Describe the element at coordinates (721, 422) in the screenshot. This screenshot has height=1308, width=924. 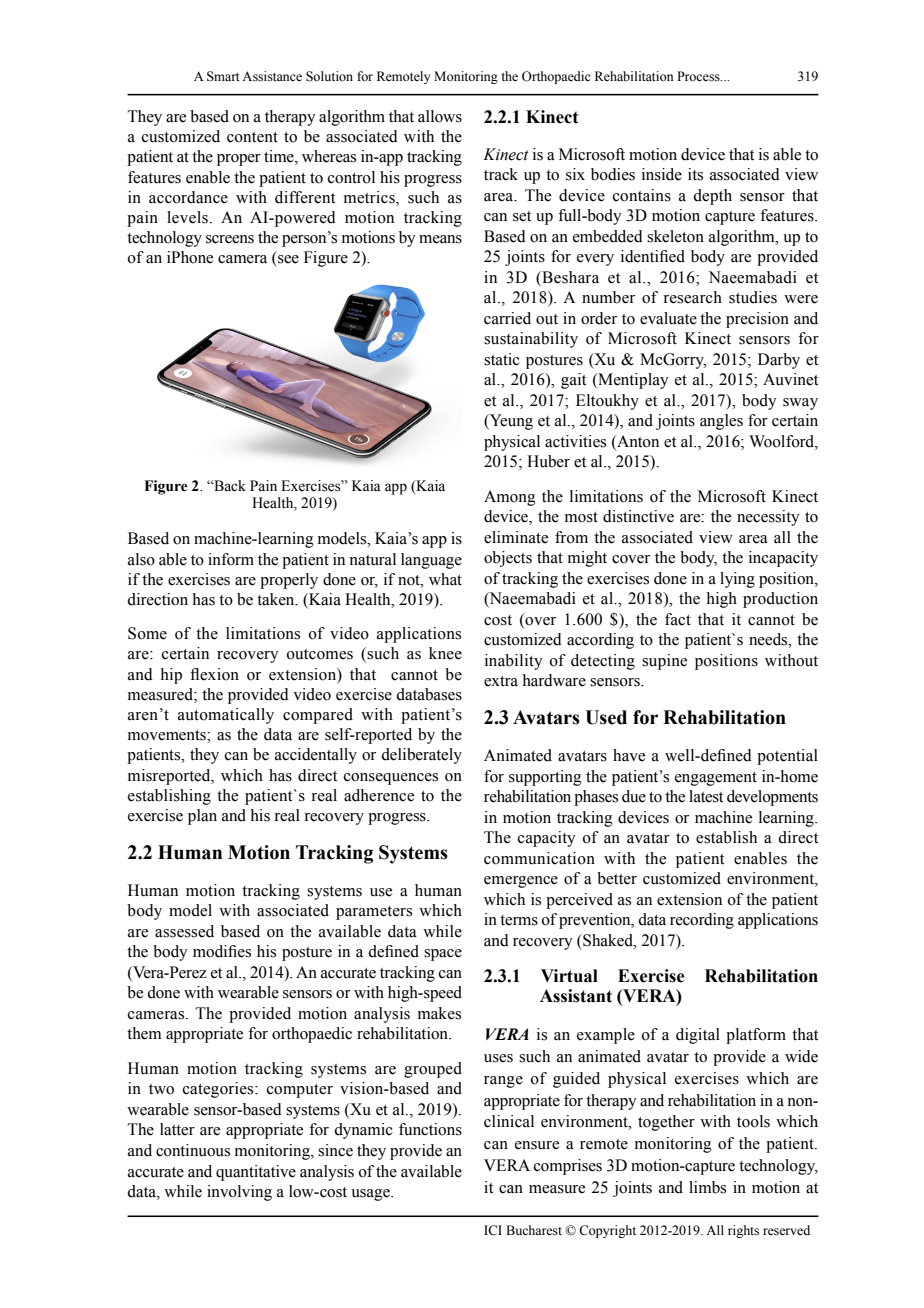
I see `angles` at that location.
